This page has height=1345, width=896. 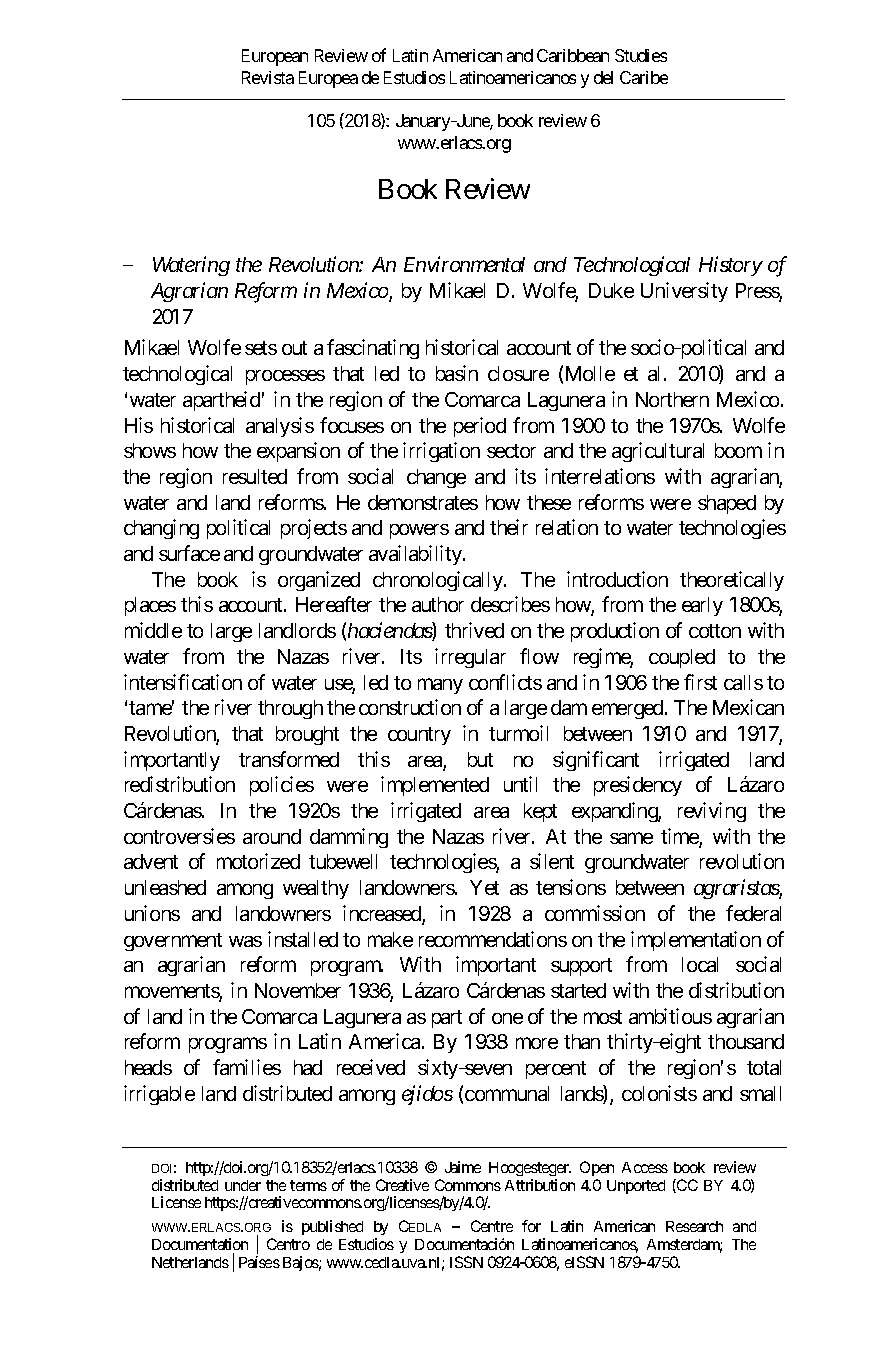 What do you see at coordinates (183, 682) in the page?
I see `intensification` at bounding box center [183, 682].
